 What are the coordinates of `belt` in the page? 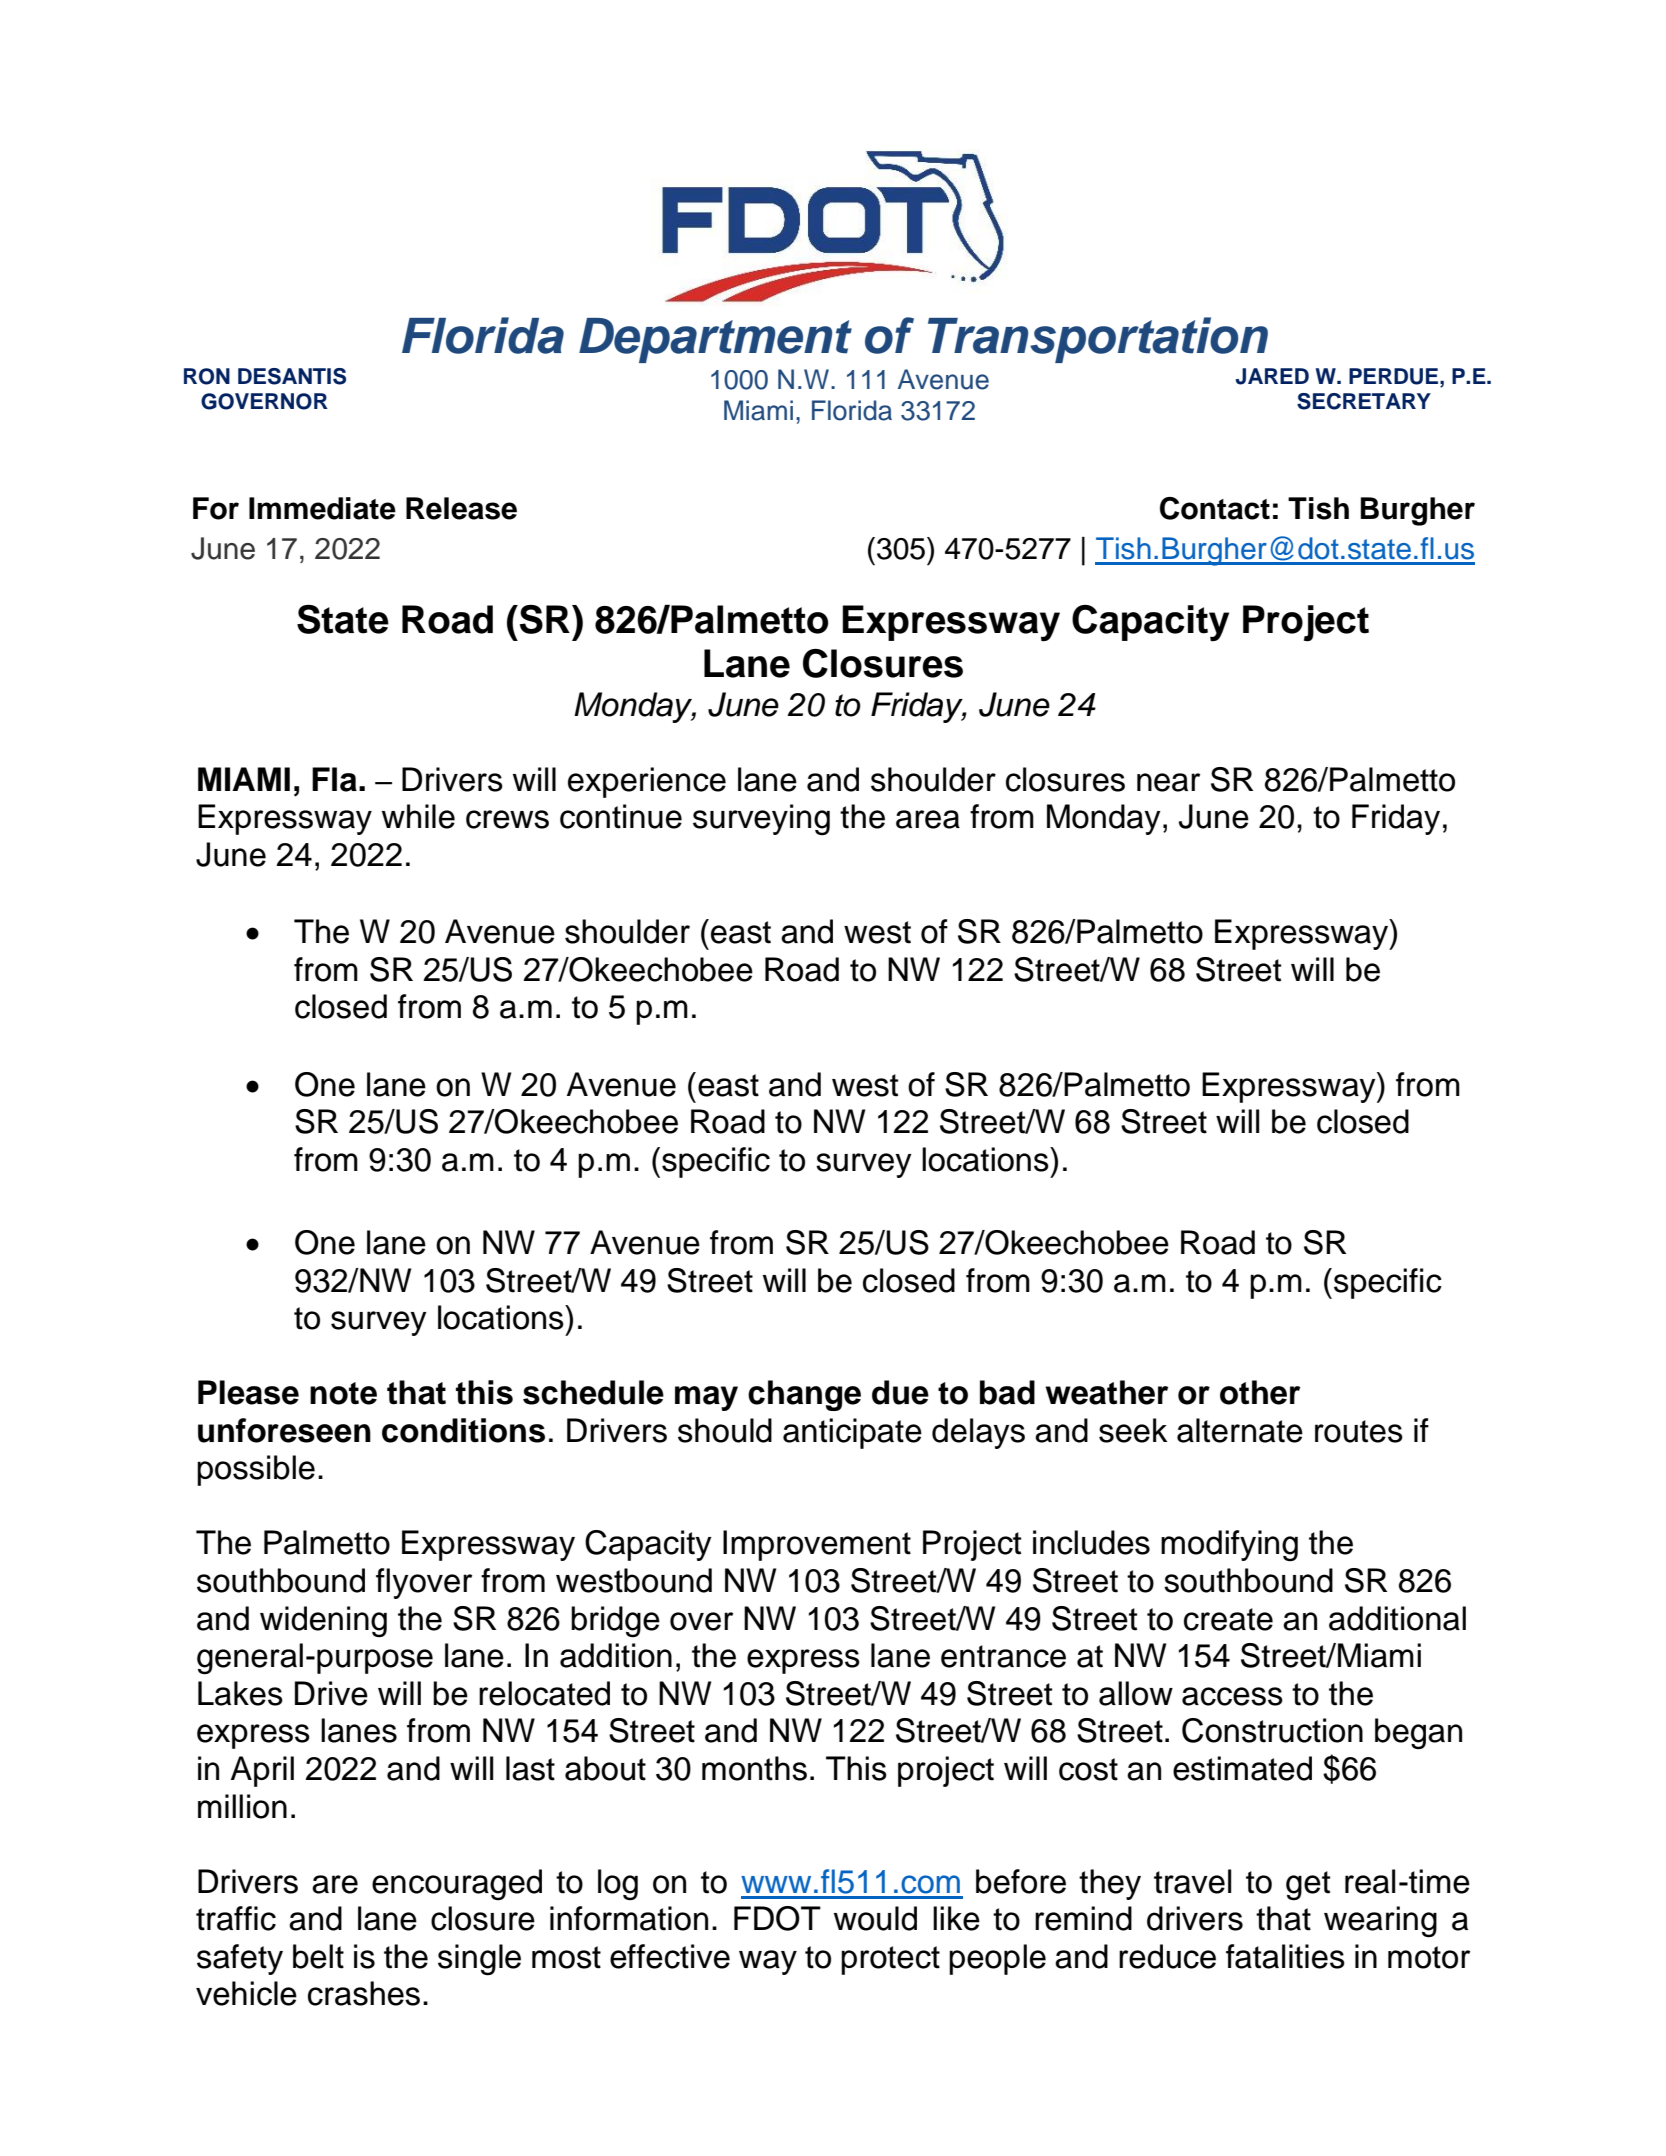 It's located at (318, 1956).
